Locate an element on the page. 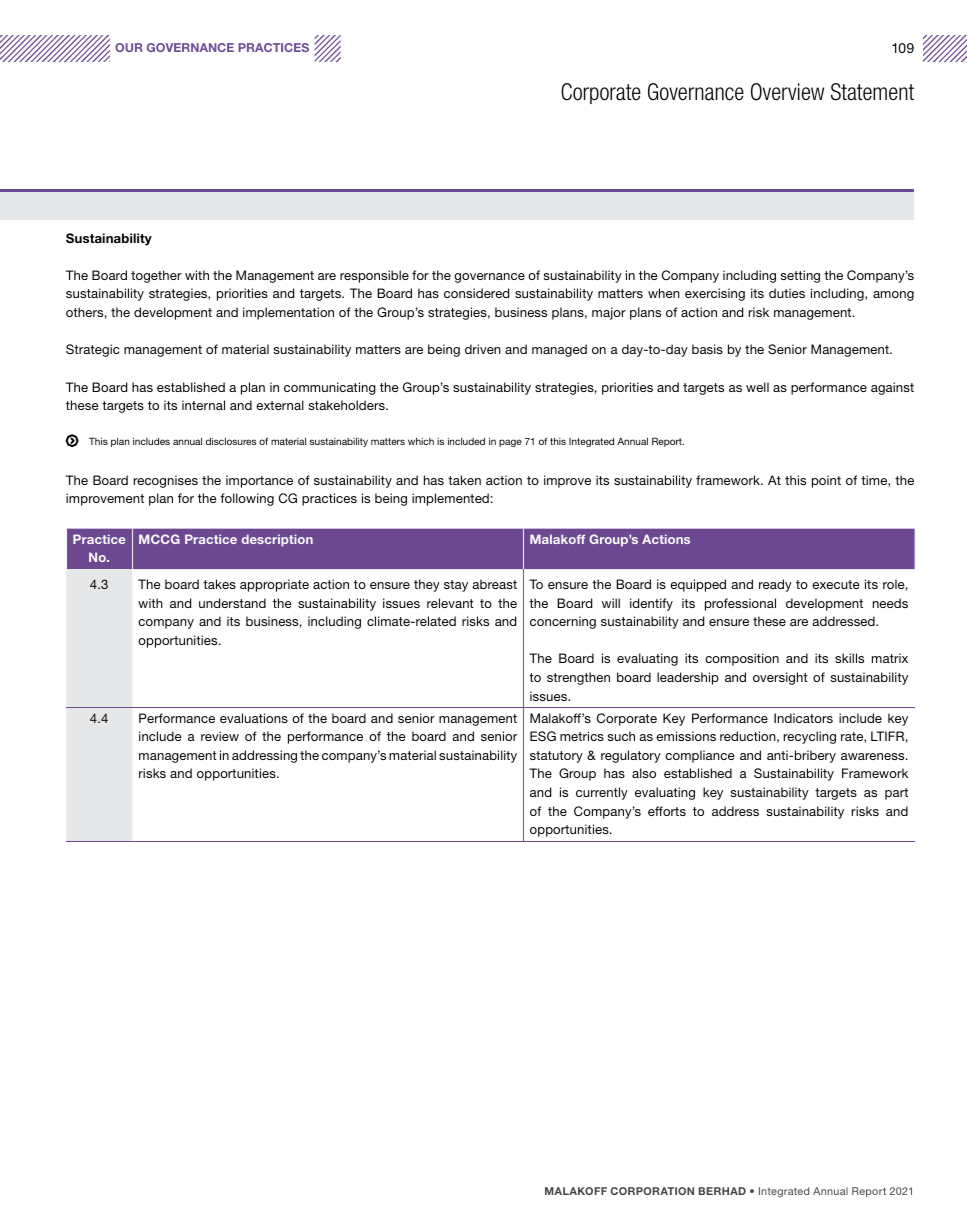 Image resolution: width=967 pixels, height=1232 pixels. Statement is located at coordinates (872, 92).
